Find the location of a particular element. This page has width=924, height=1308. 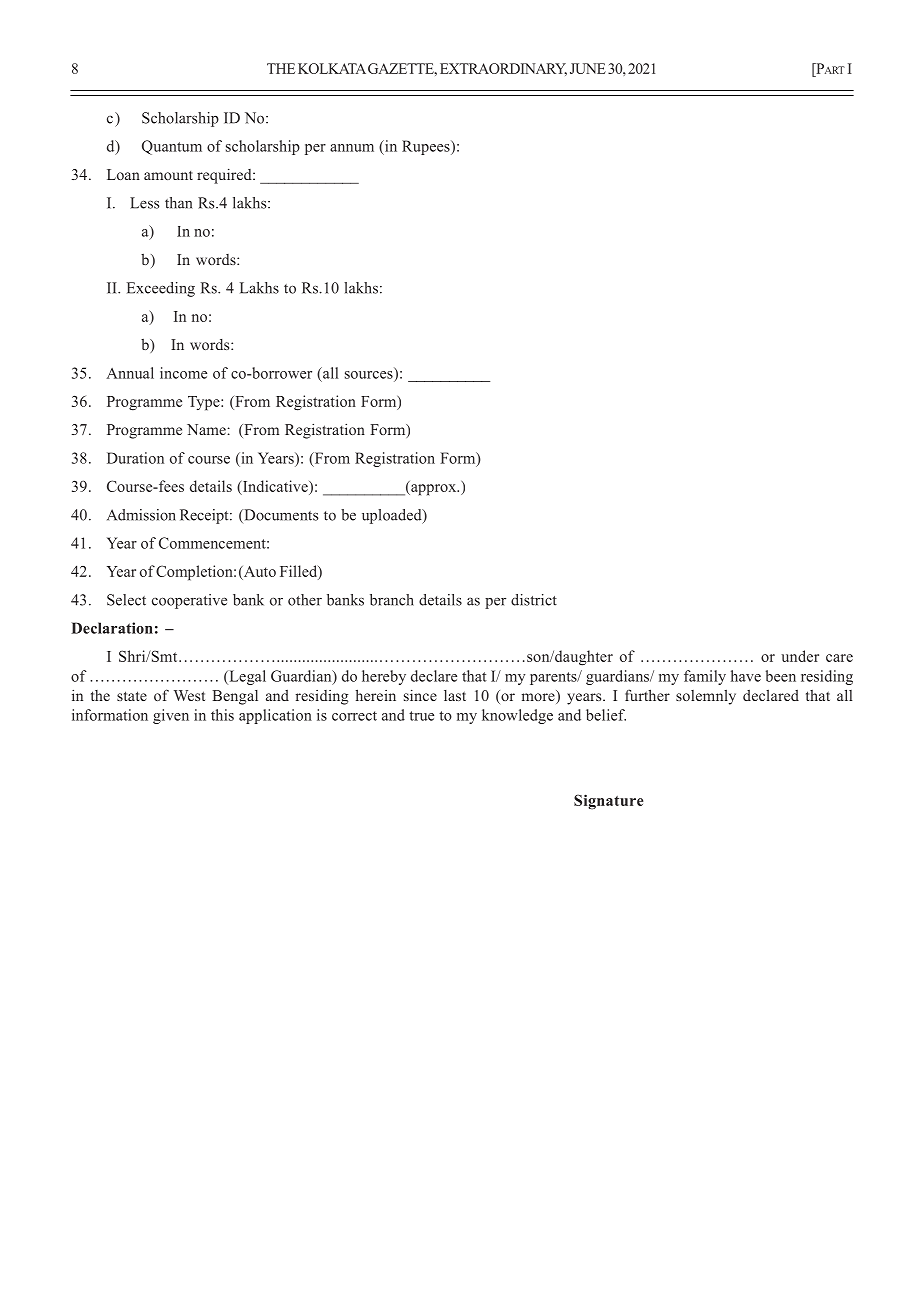

under is located at coordinates (800, 656).
